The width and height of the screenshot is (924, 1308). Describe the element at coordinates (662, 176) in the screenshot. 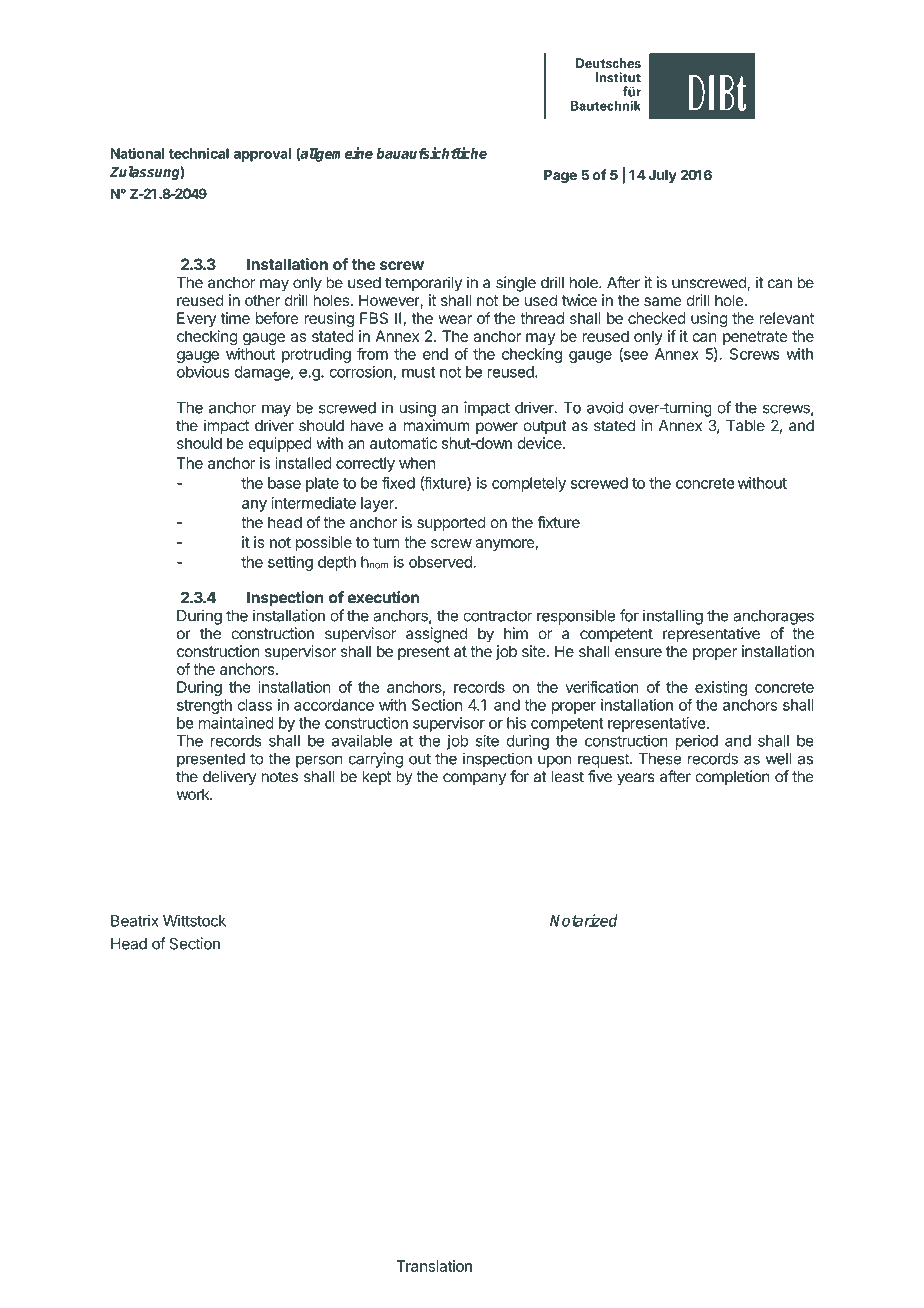

I see `July` at that location.
